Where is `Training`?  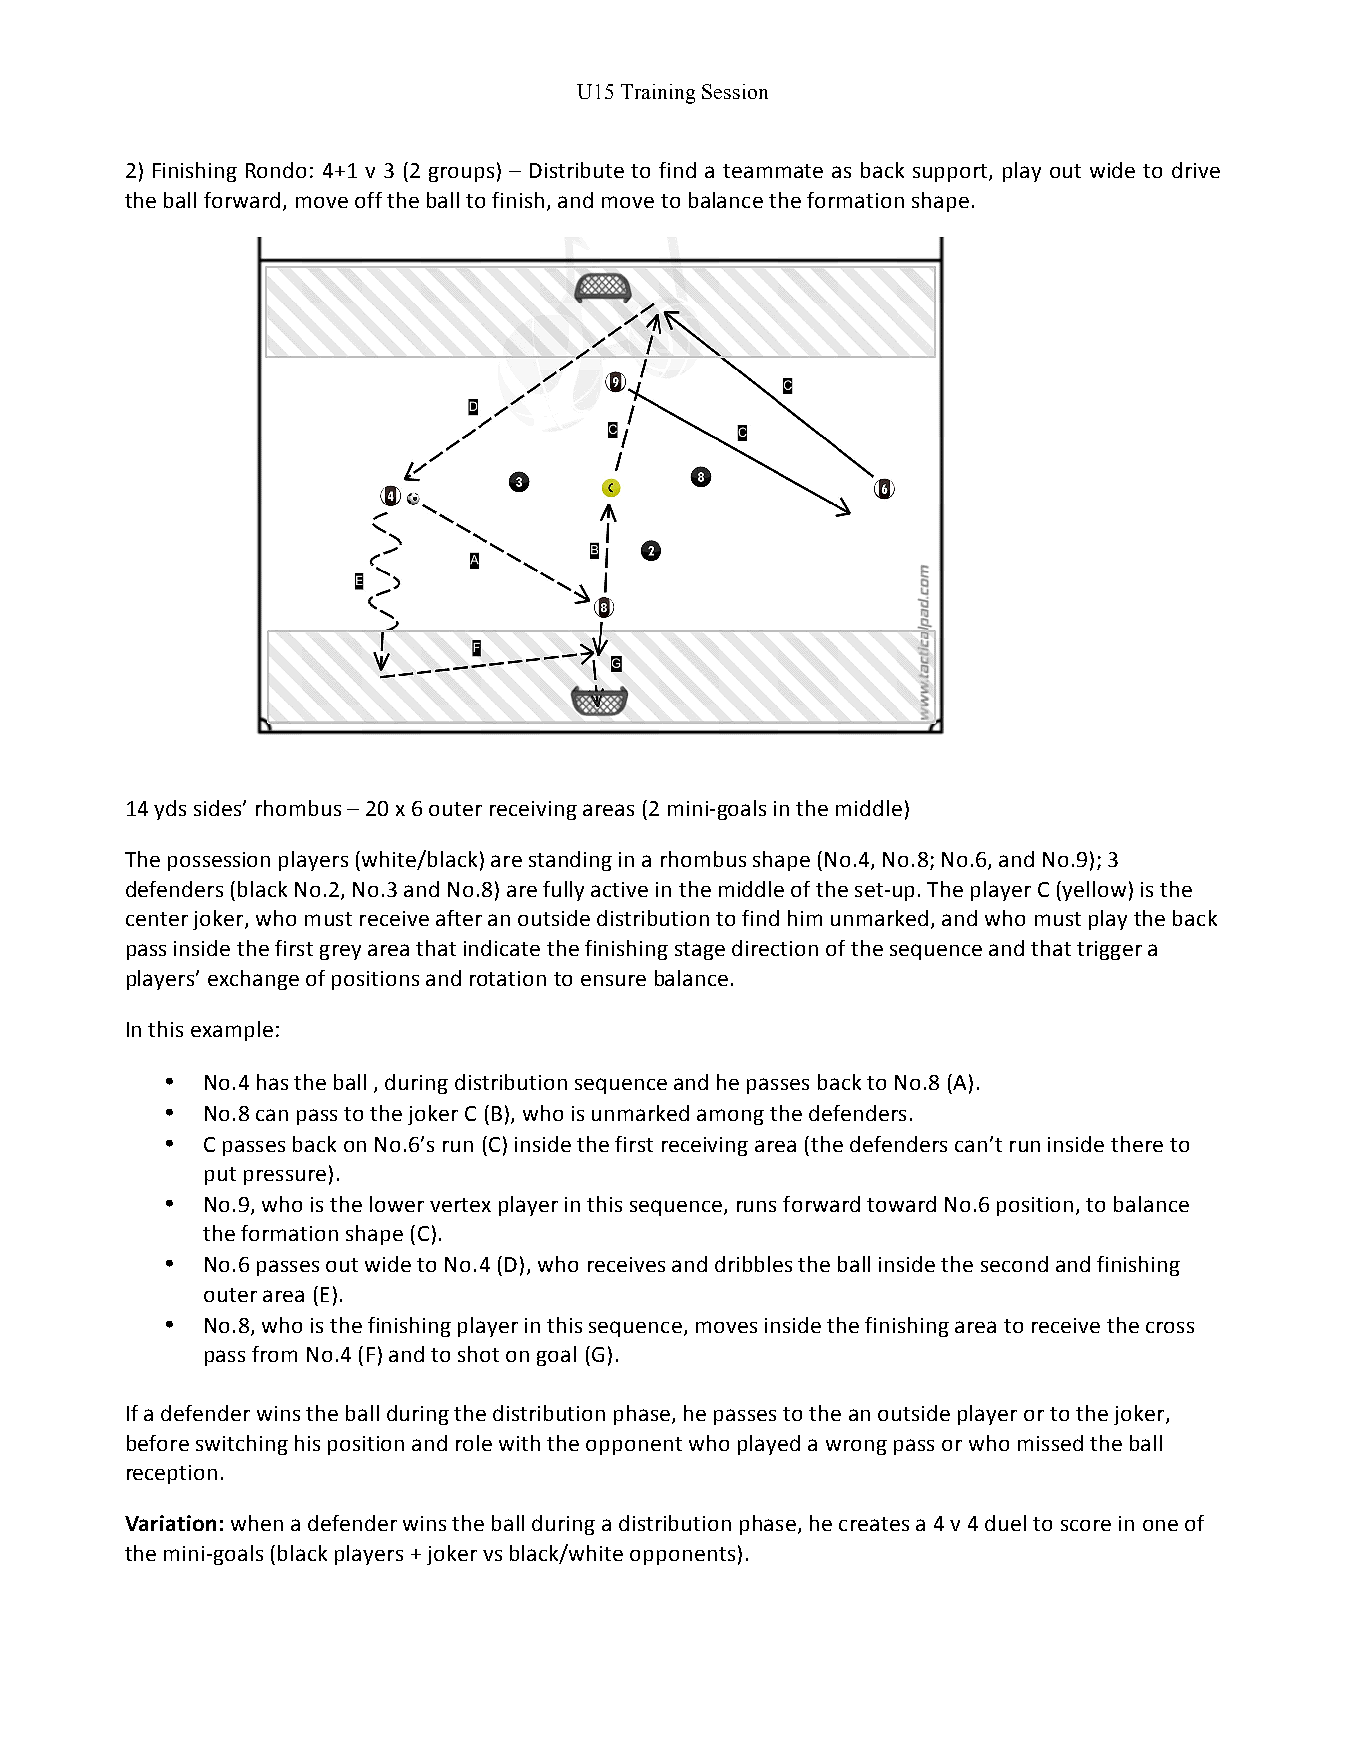
Training is located at coordinates (658, 94).
